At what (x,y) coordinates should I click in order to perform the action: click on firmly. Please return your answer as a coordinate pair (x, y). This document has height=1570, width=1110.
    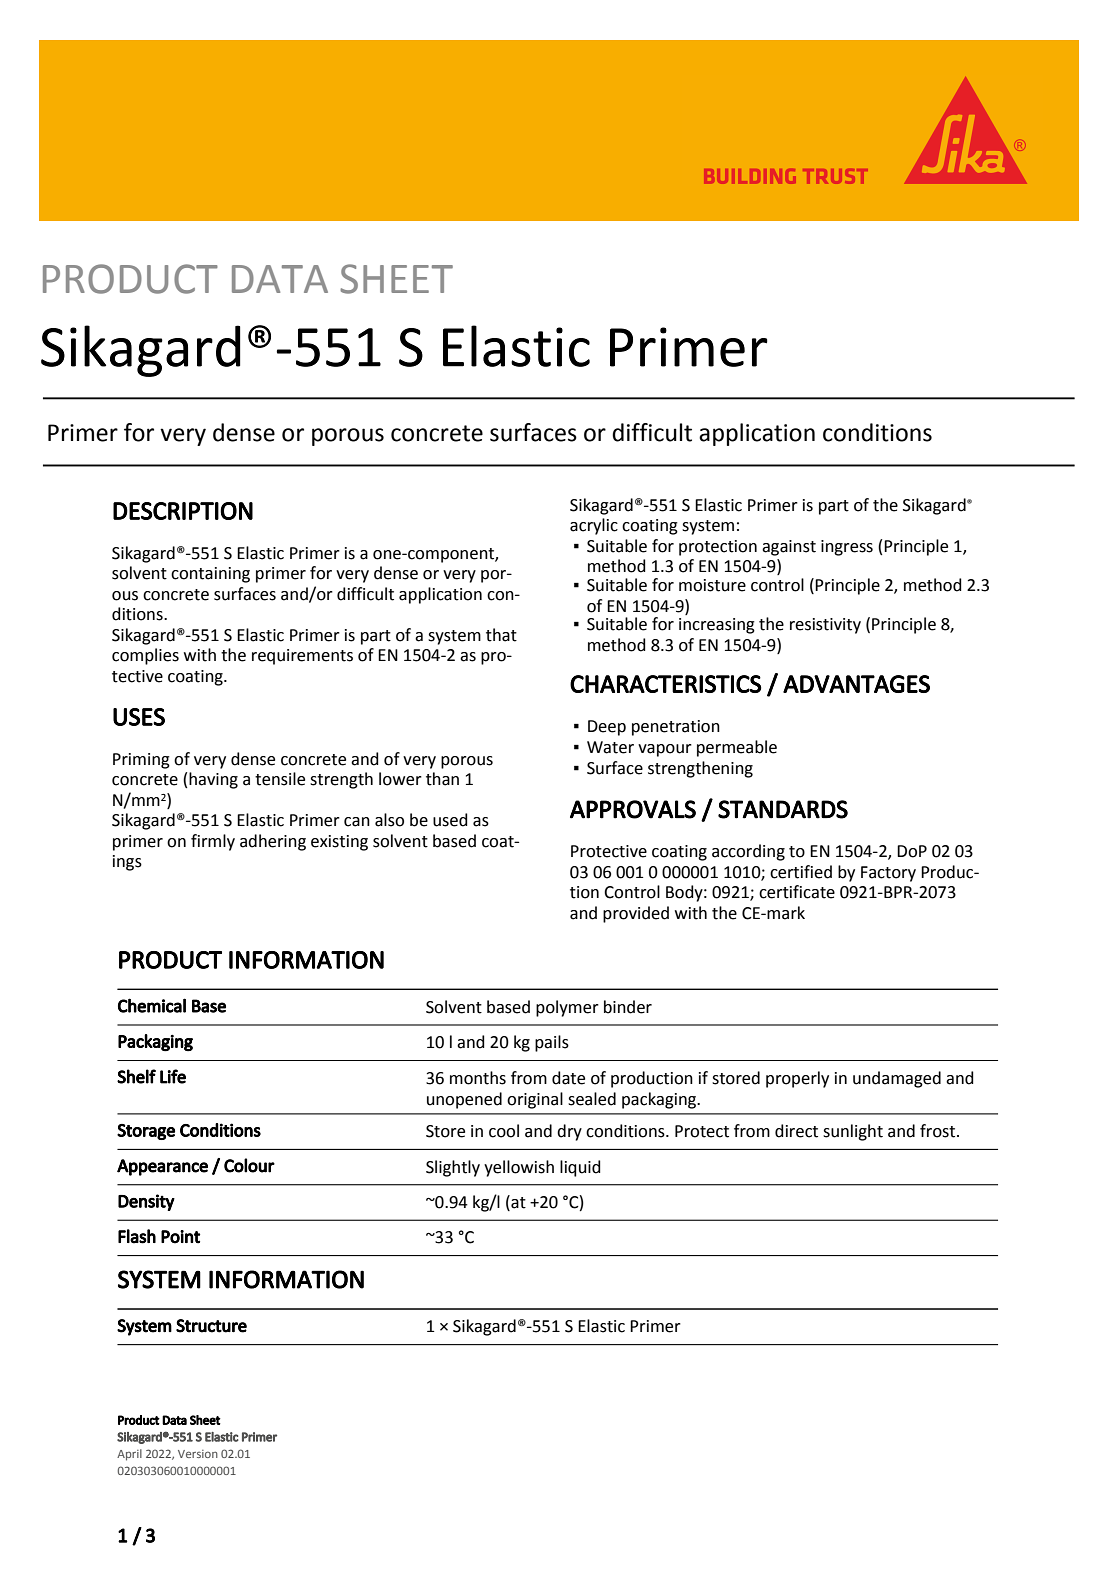
    Looking at the image, I should click on (213, 842).
